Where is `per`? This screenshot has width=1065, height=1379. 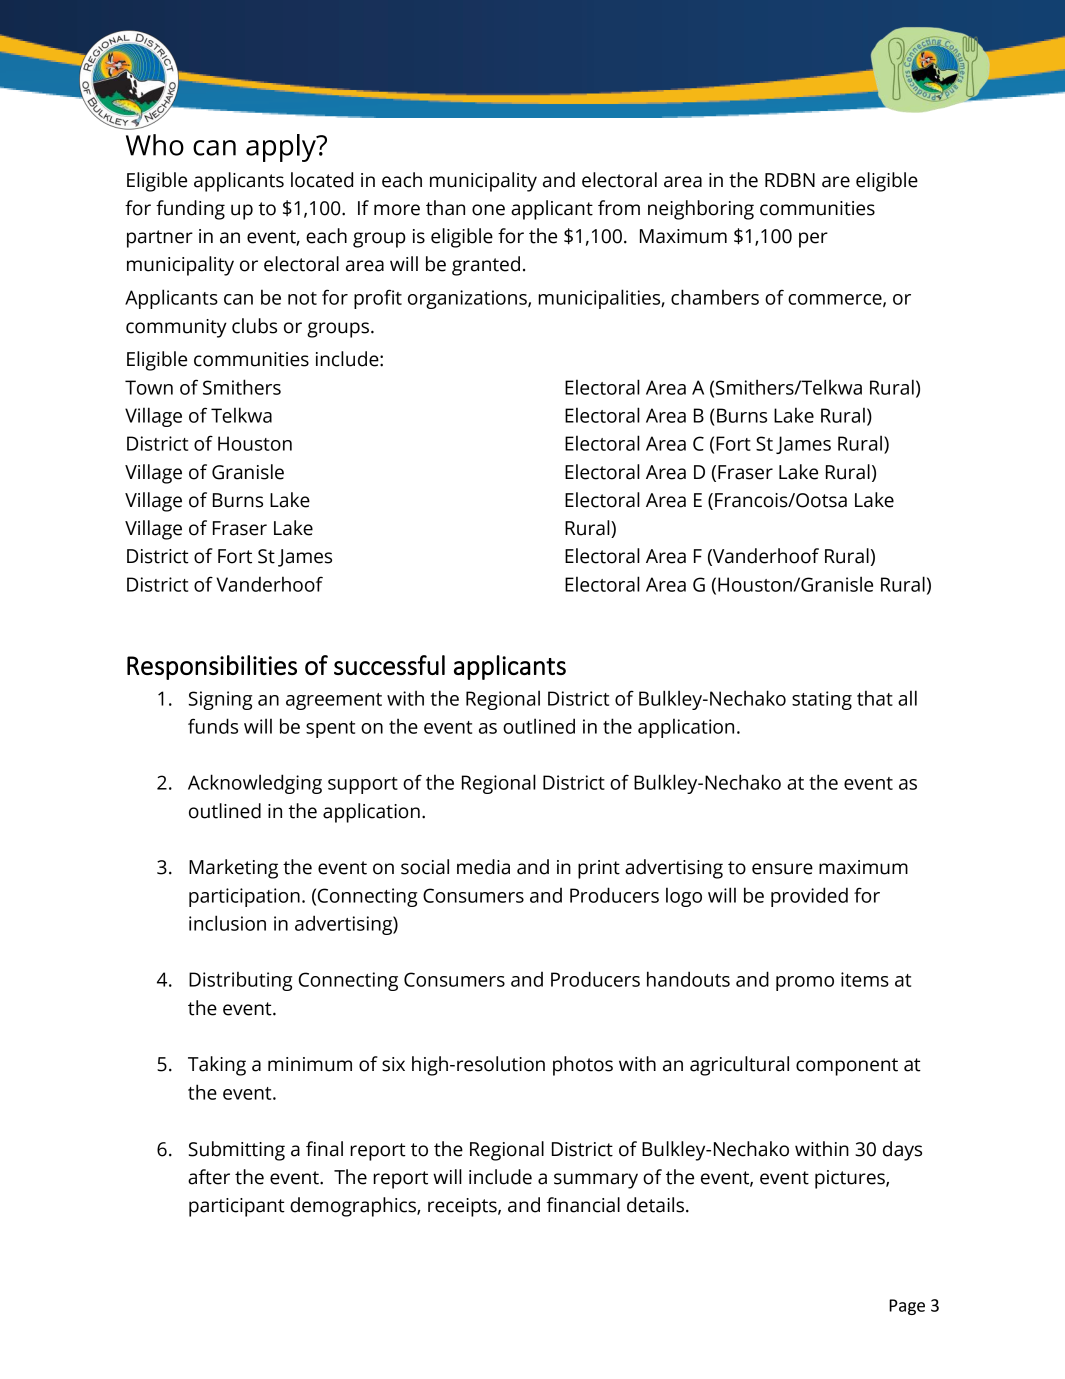 per is located at coordinates (813, 240).
